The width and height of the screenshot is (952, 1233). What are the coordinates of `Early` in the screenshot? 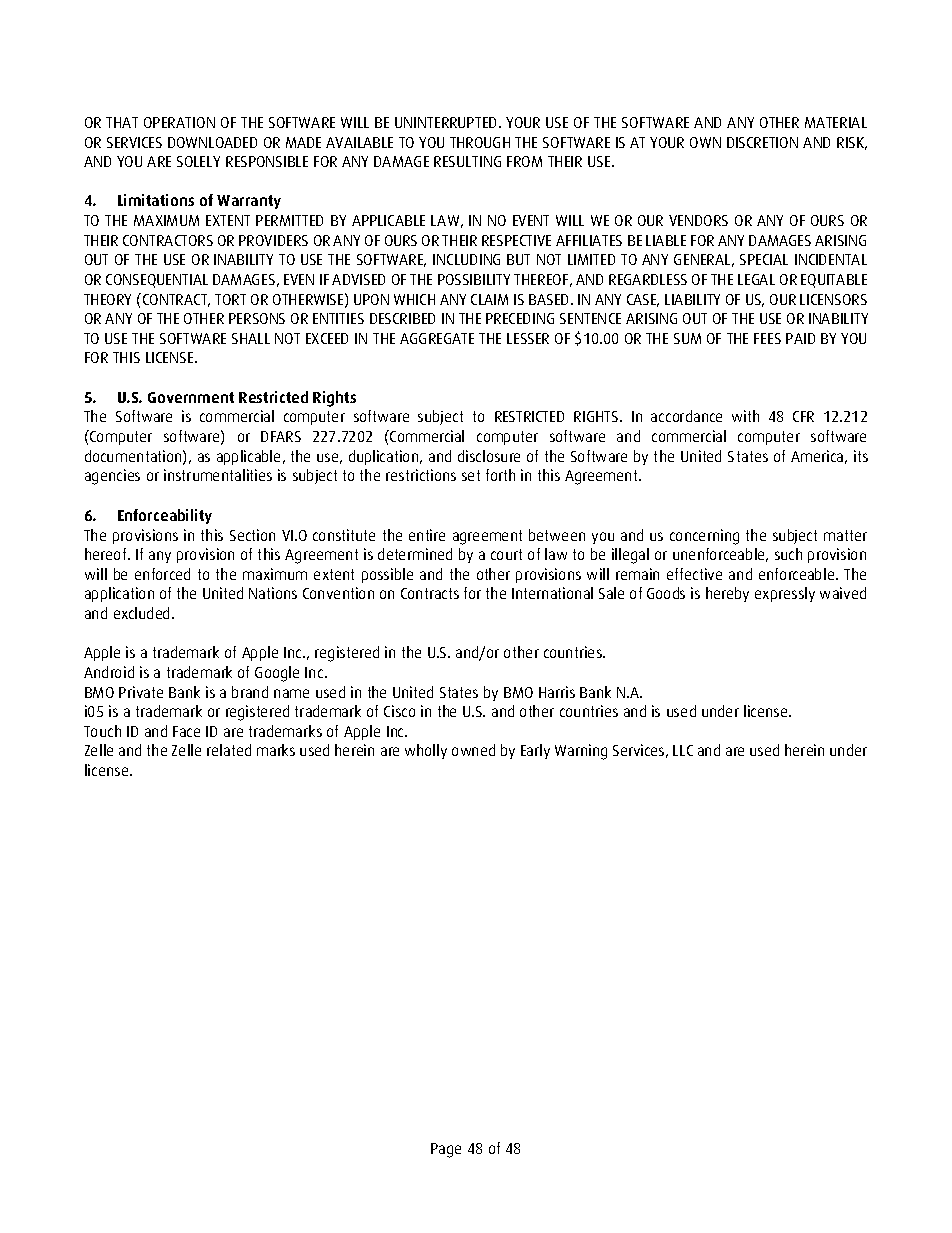 It's located at (535, 751).
